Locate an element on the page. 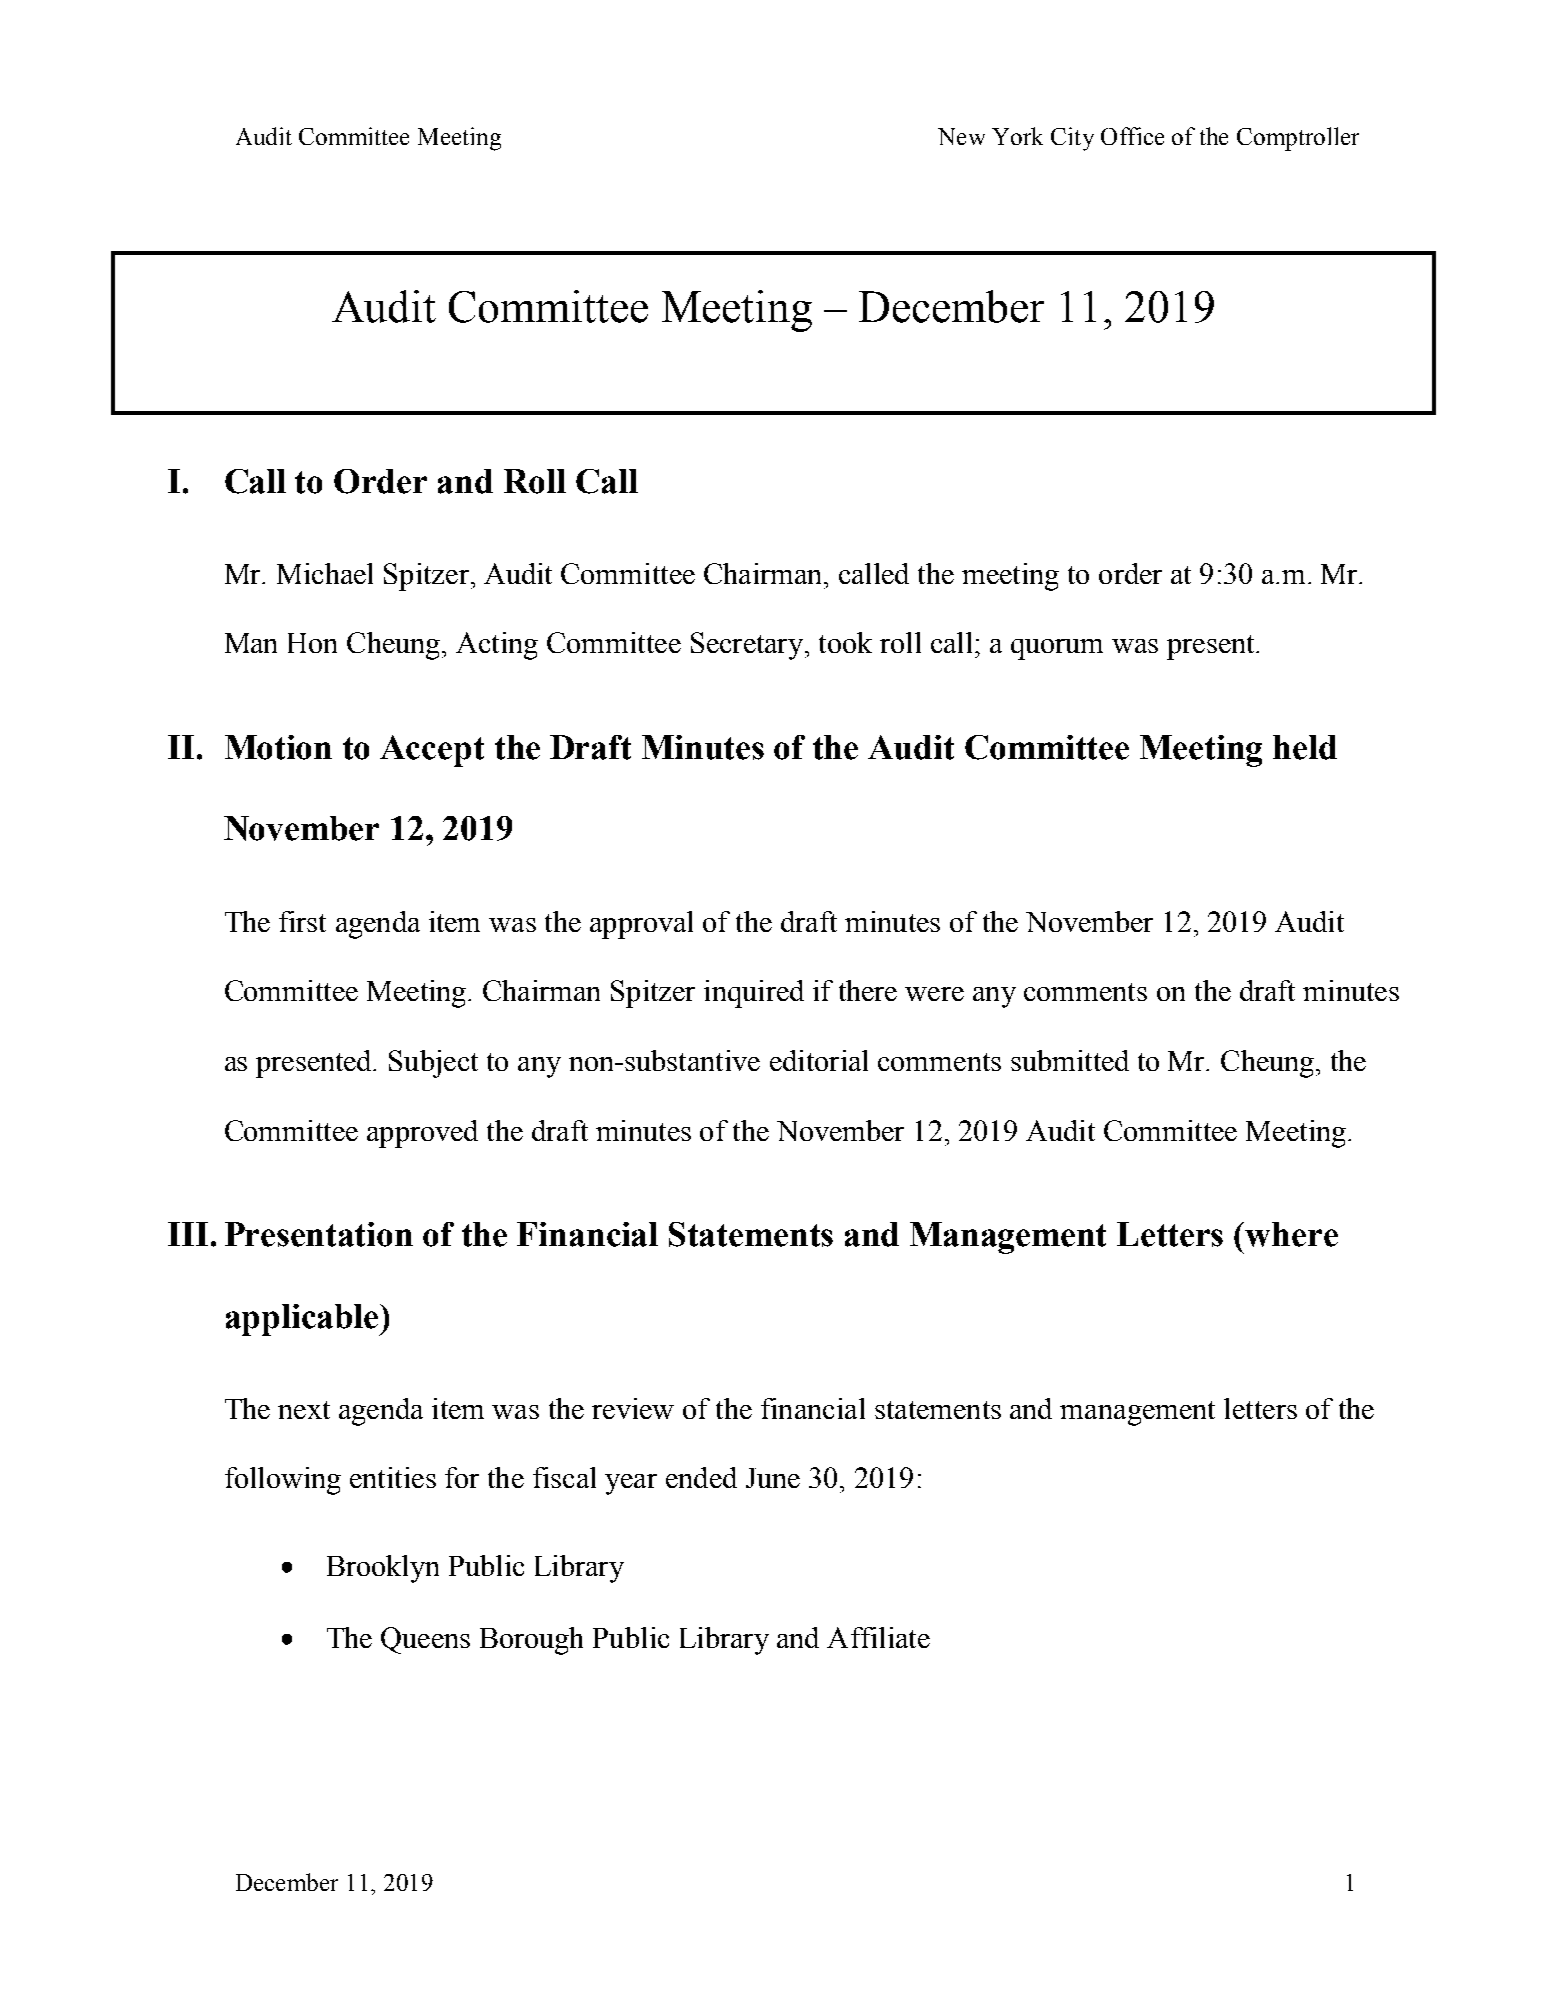  where is located at coordinates (1291, 1234).
